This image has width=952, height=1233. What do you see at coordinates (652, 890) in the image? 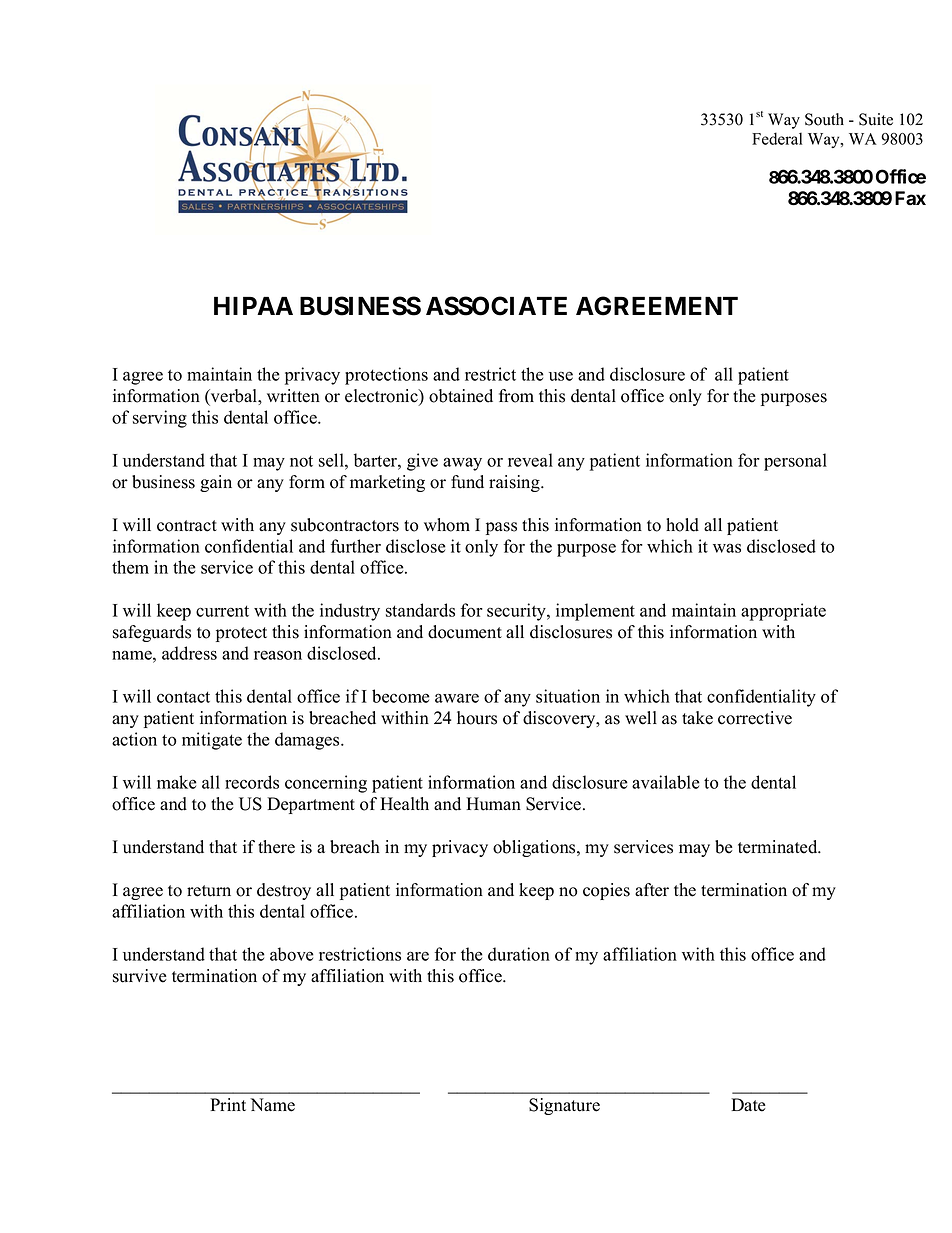
I see `after` at bounding box center [652, 890].
